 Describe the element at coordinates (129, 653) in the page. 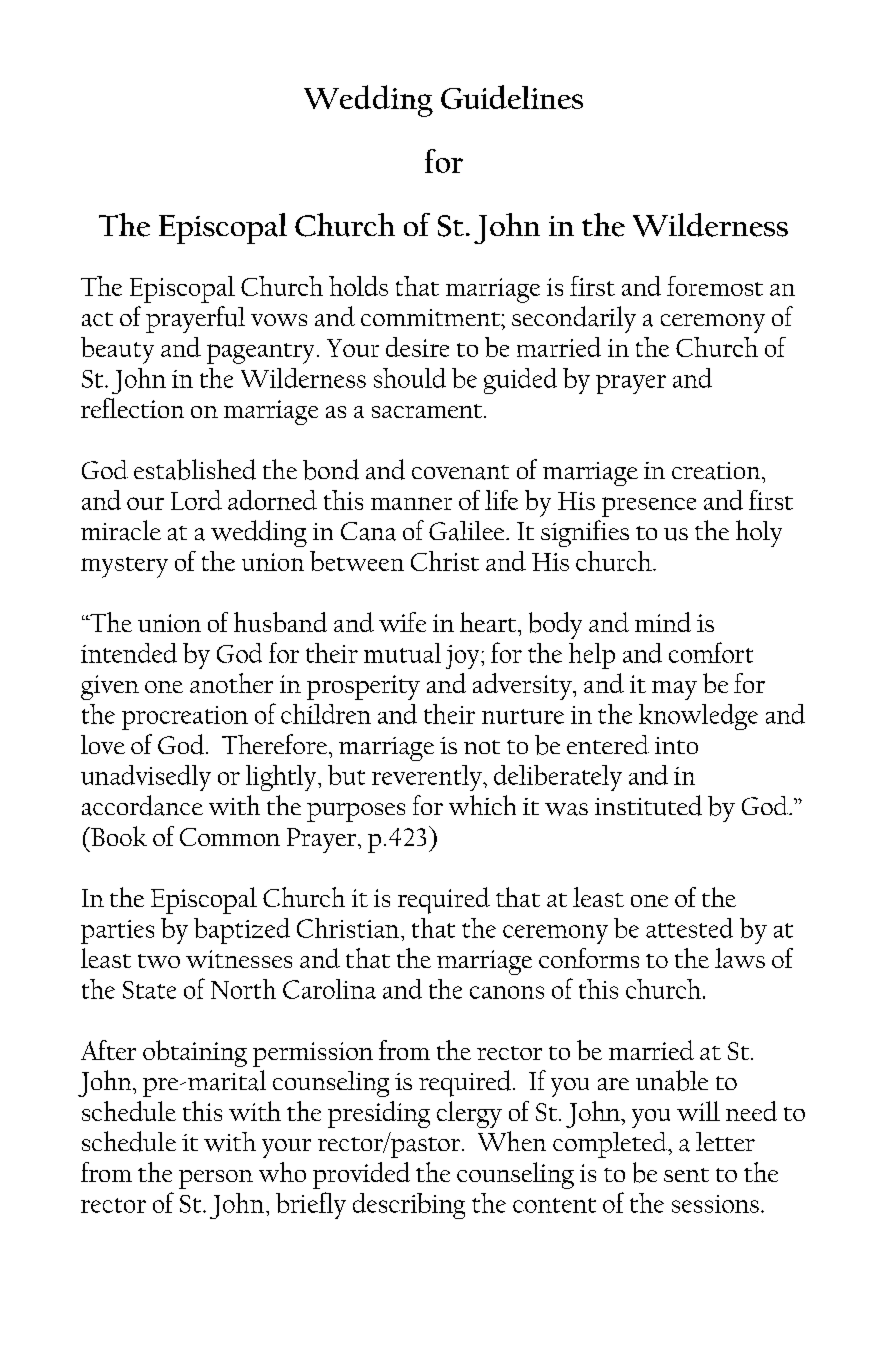

I see `intended` at that location.
